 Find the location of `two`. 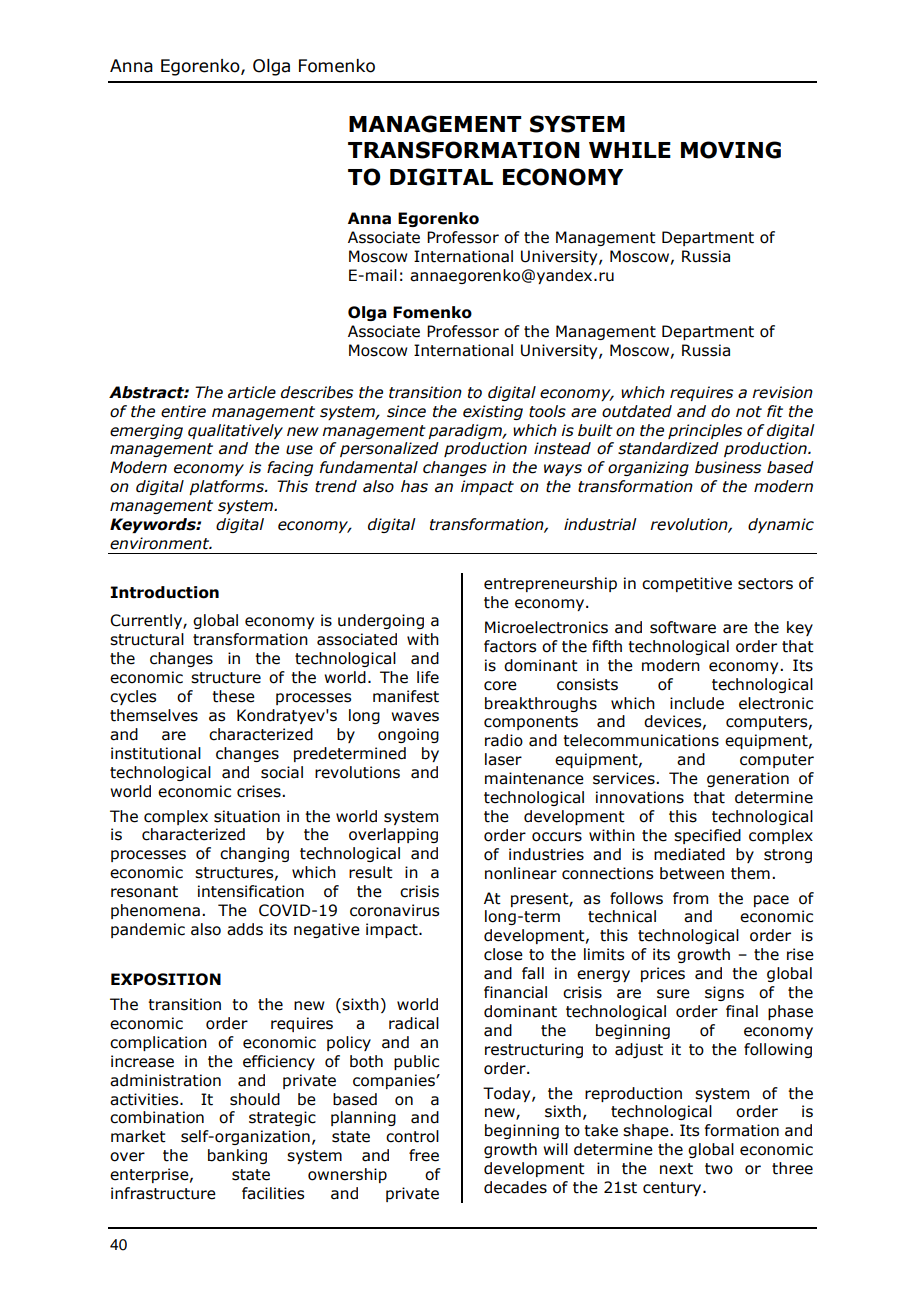

two is located at coordinates (719, 1169).
